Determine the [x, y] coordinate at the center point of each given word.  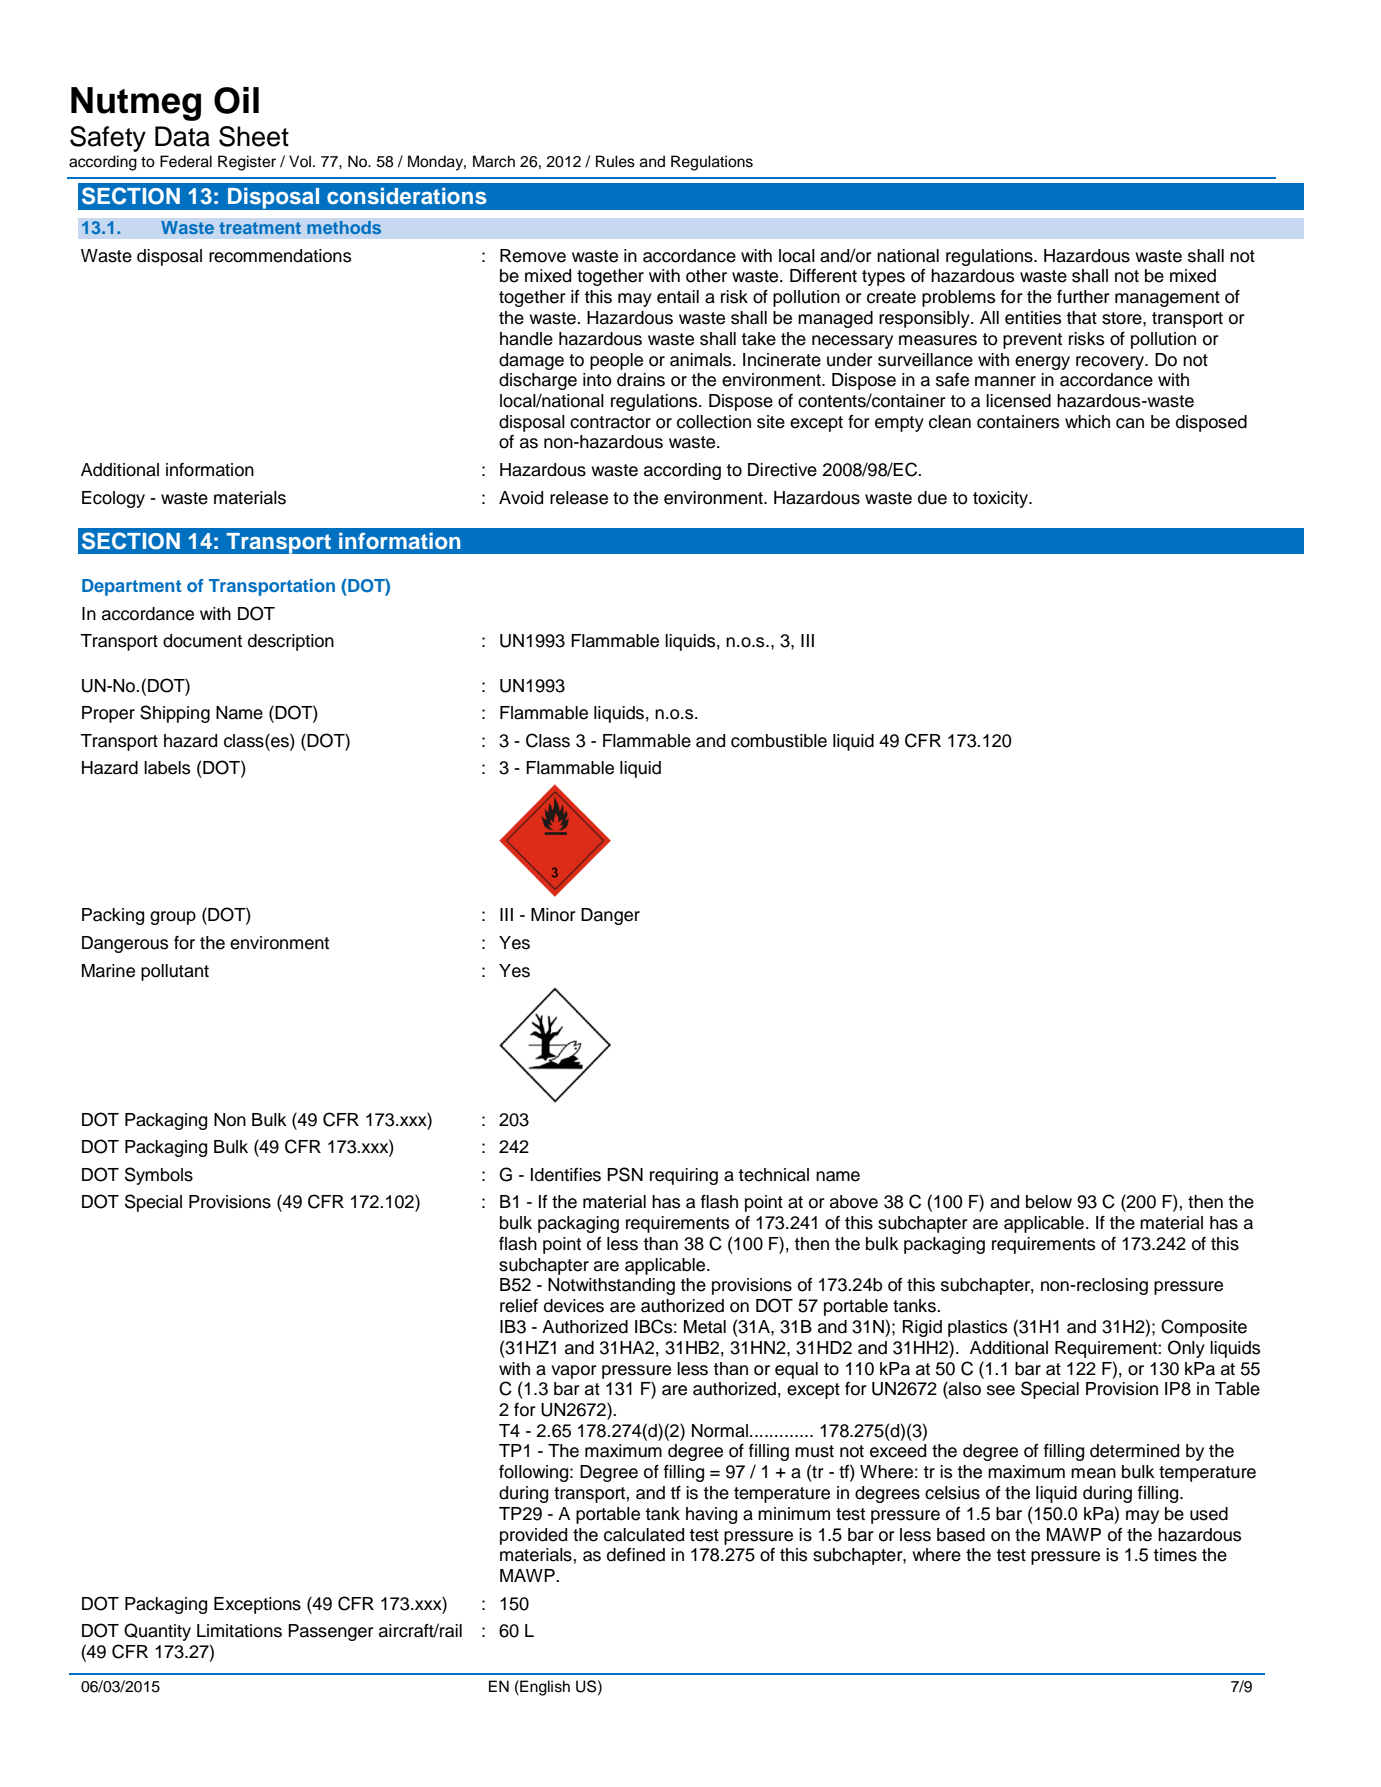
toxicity [1002, 499]
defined [636, 1555]
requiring [684, 1176]
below [1049, 1202]
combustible [779, 741]
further [1083, 297]
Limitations [239, 1631]
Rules [615, 161]
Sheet [254, 136]
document [202, 641]
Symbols [159, 1176]
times [1175, 1555]
